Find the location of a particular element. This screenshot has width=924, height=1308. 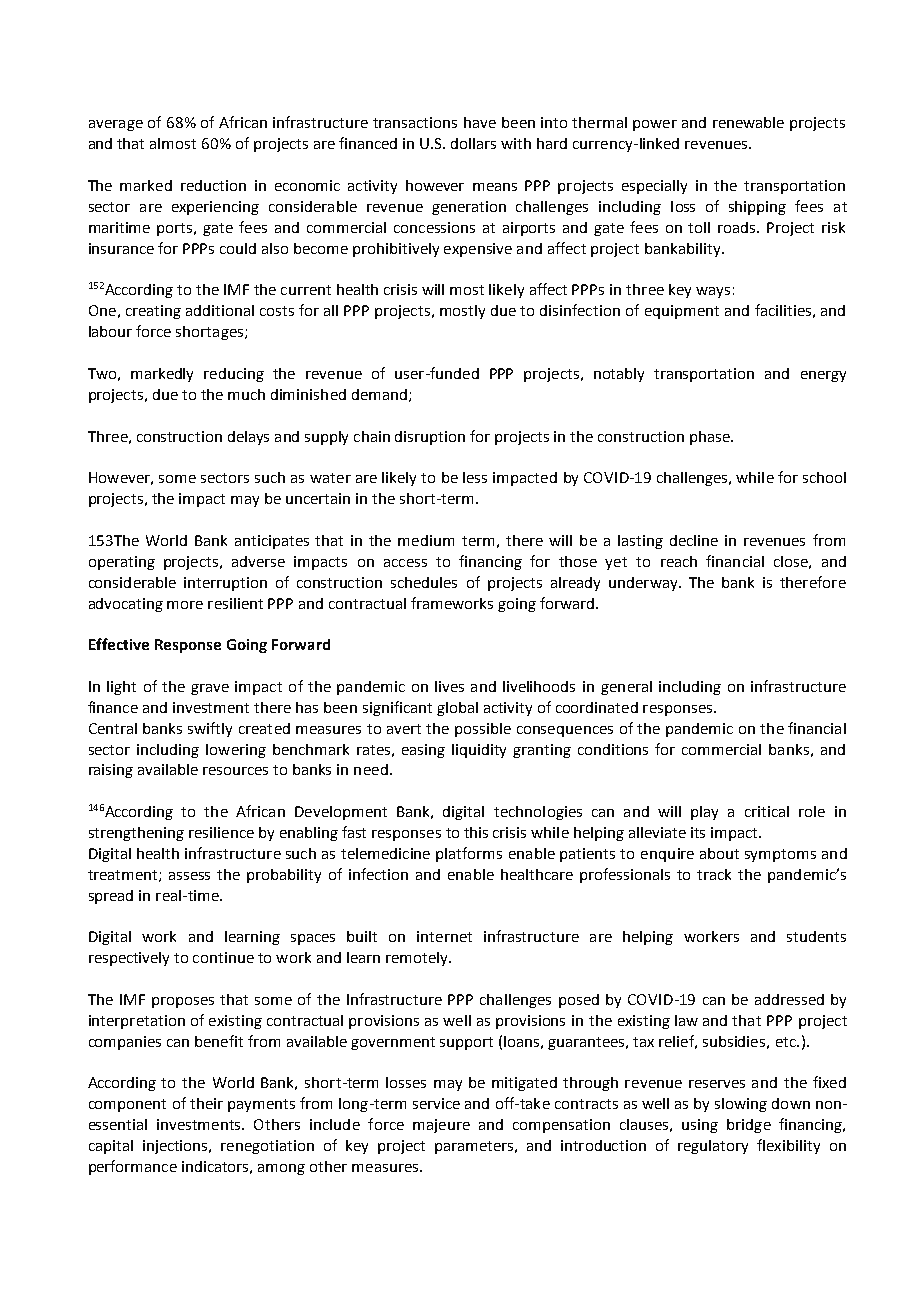

their is located at coordinates (206, 1103).
